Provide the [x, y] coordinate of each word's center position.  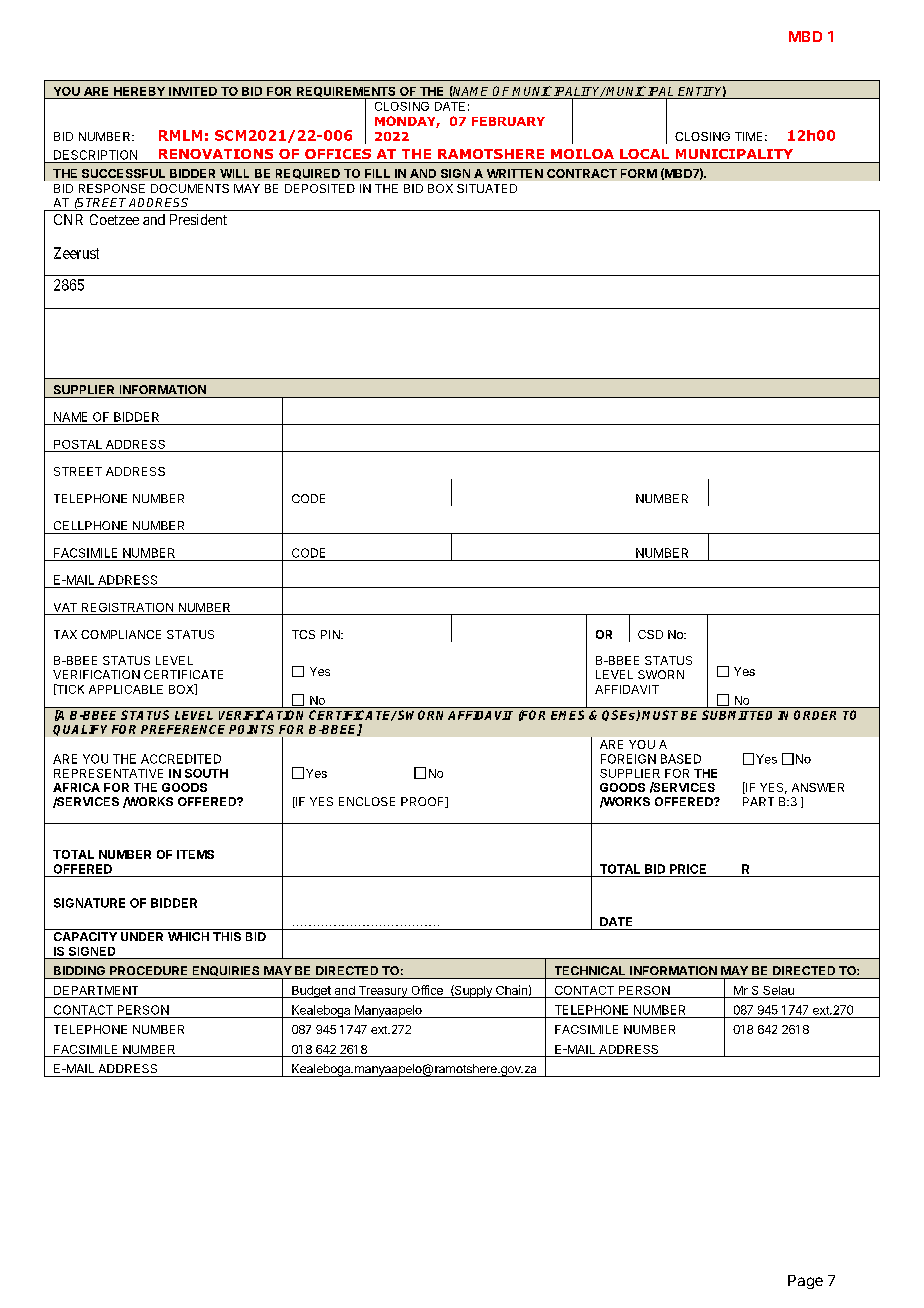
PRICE [688, 869]
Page [805, 1282]
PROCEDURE [148, 970]
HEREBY [139, 91]
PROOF [424, 802]
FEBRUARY [508, 121]
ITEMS [195, 854]
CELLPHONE [90, 525]
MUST [660, 715]
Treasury [383, 992]
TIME [748, 136]
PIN [331, 634]
